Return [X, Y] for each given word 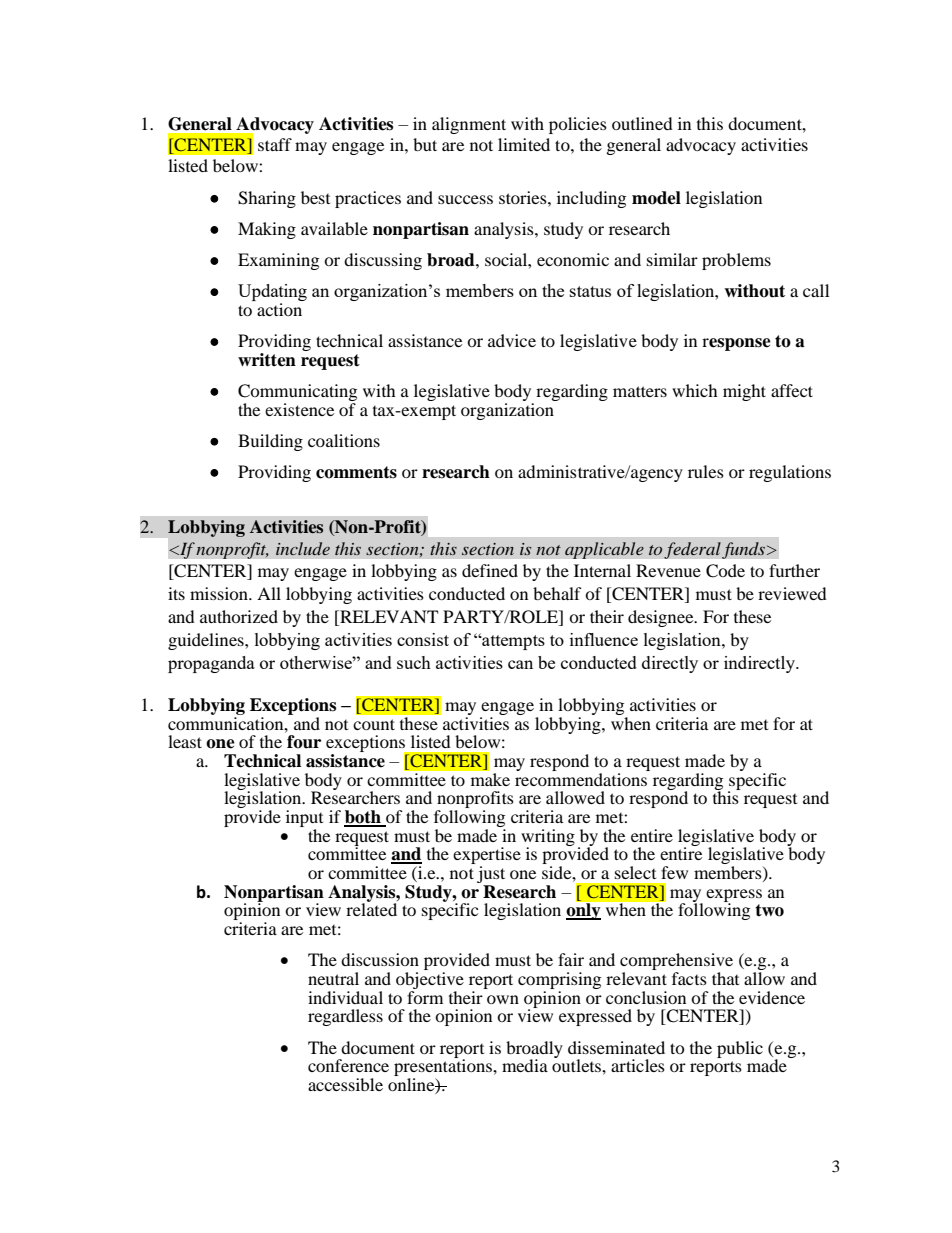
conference [348, 1065]
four [304, 742]
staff [275, 144]
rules [706, 471]
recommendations [582, 778]
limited [524, 144]
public [740, 1049]
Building [270, 442]
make [489, 778]
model [656, 198]
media [525, 1065]
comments [356, 472]
